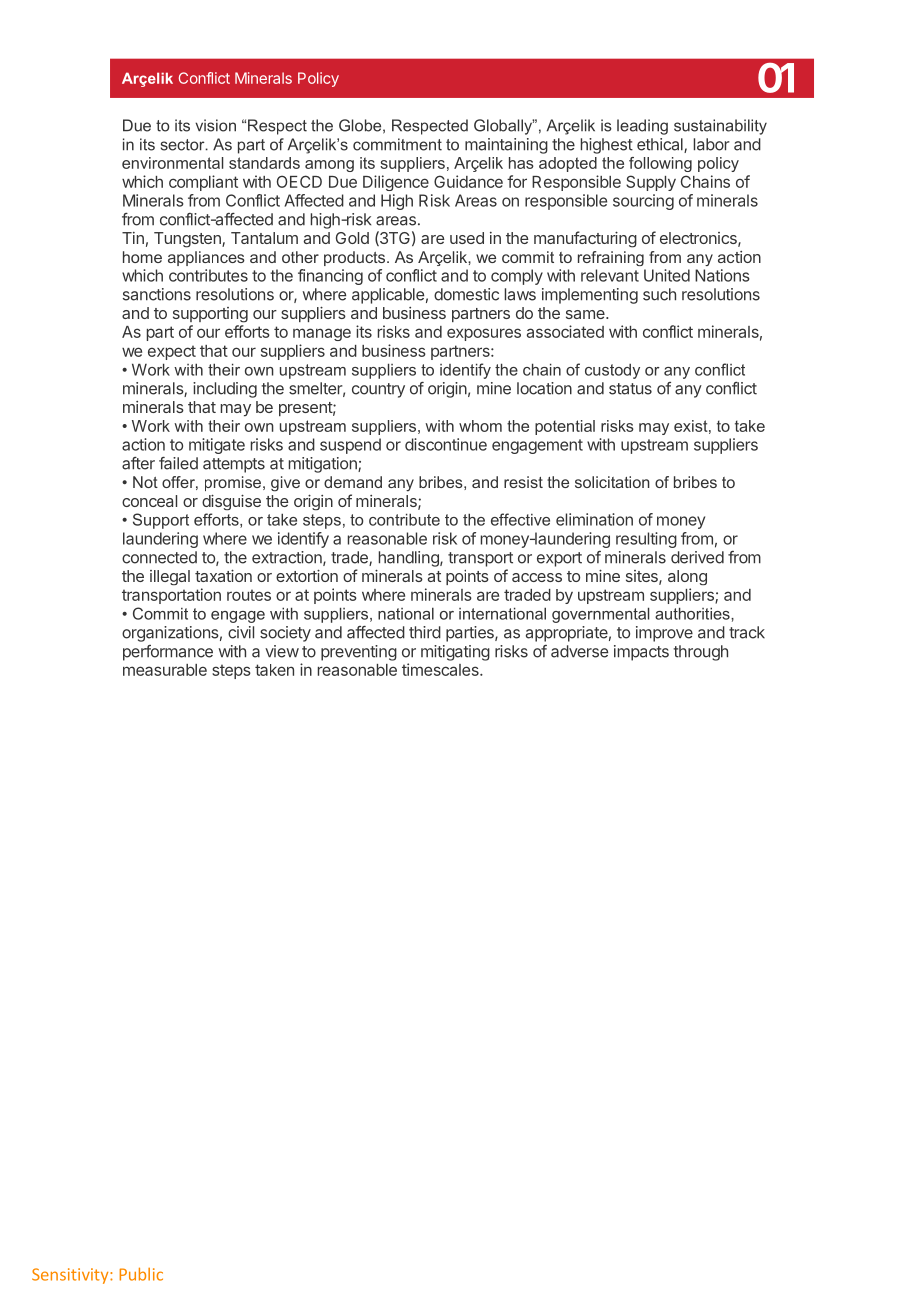 The width and height of the screenshot is (924, 1309). What do you see at coordinates (641, 653) in the screenshot?
I see `impacts` at bounding box center [641, 653].
